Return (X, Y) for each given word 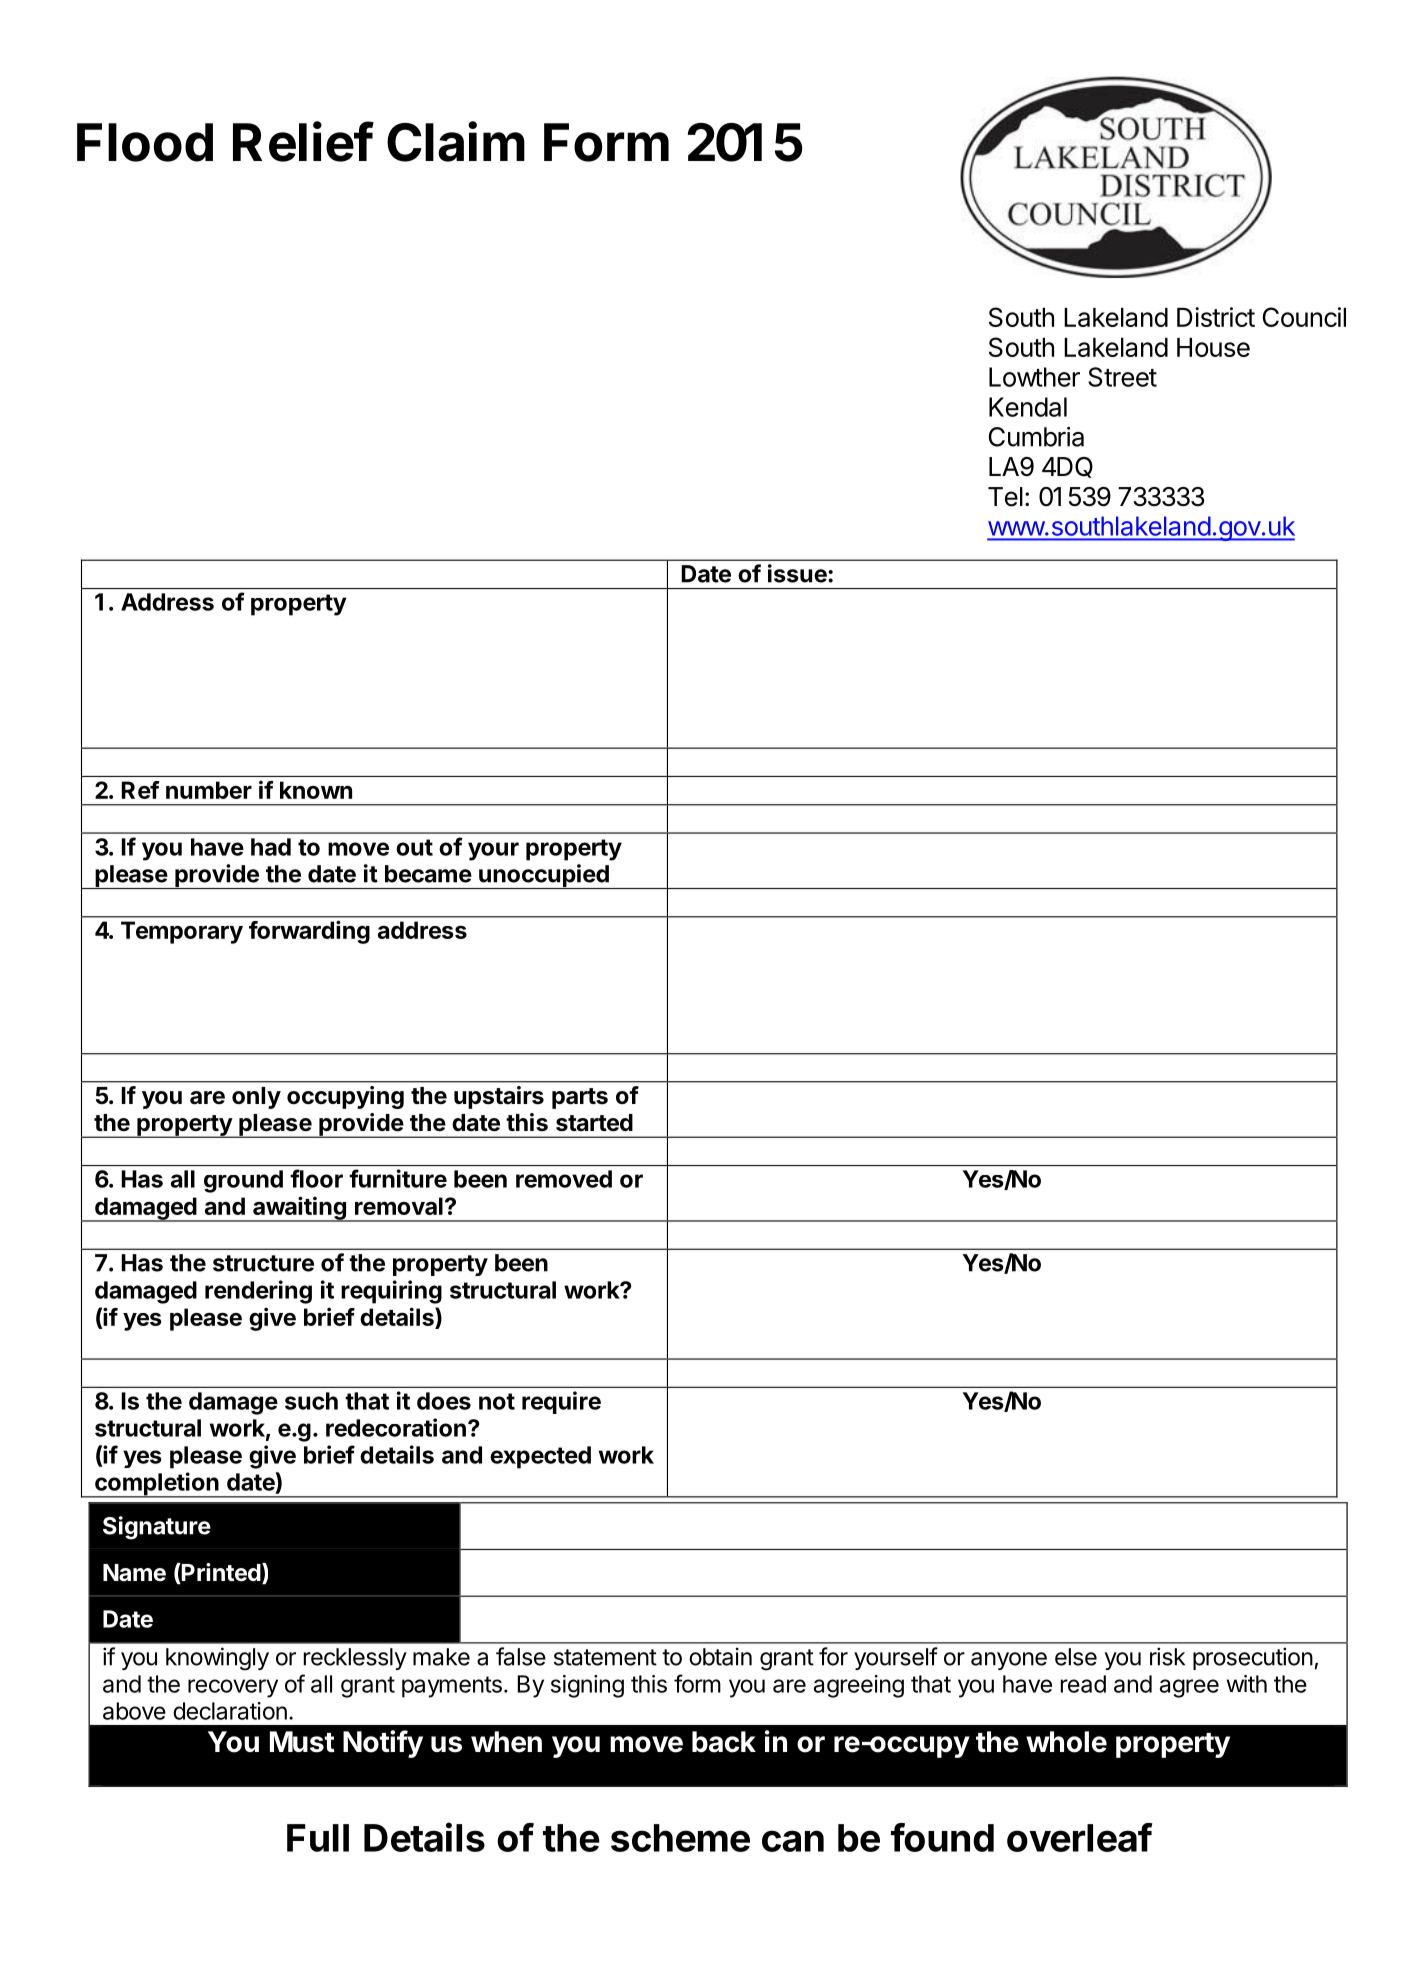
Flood (145, 142)
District (1216, 317)
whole (1066, 1742)
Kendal (1028, 407)
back (724, 1742)
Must (302, 1742)
